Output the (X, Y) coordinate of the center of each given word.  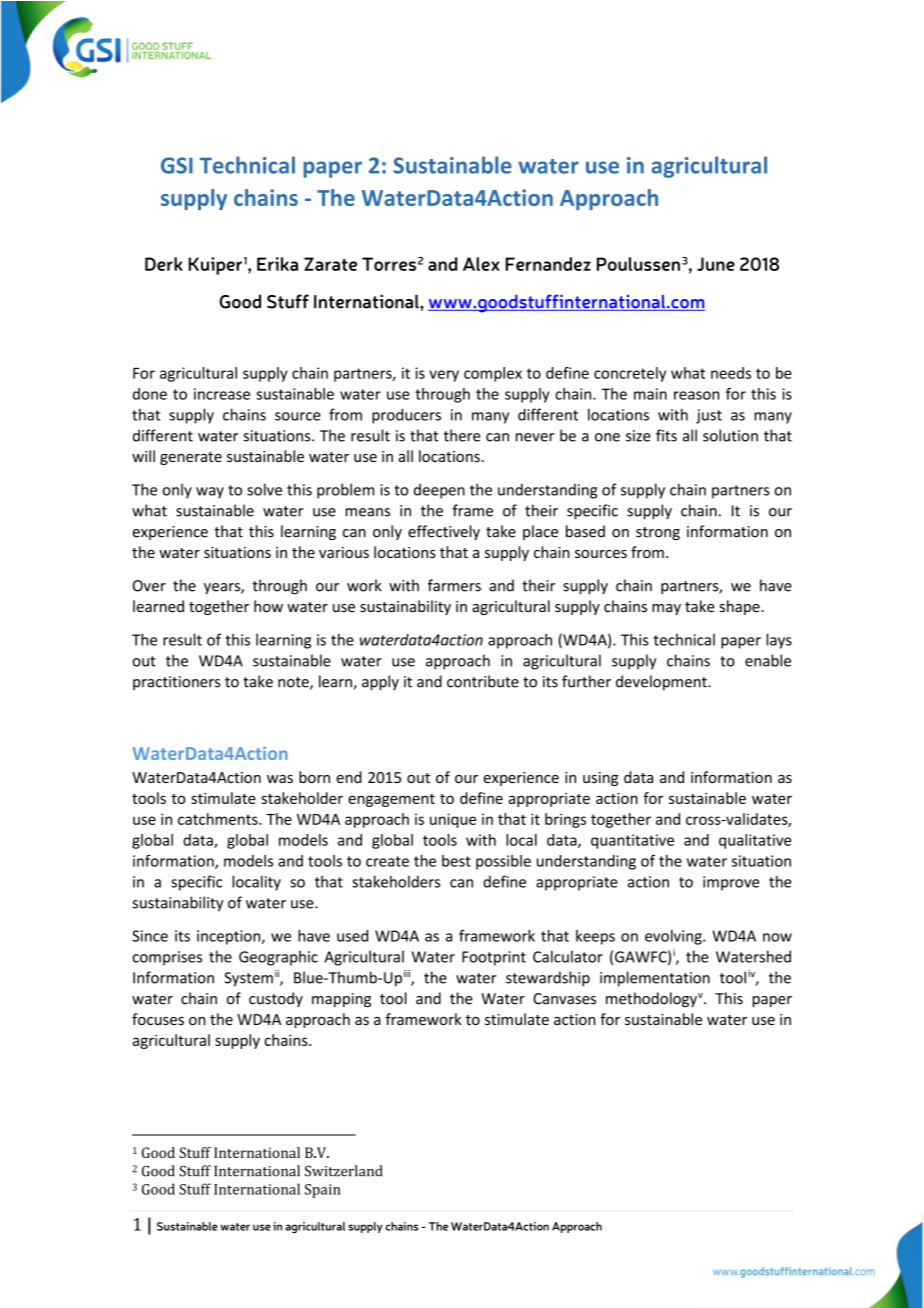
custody (276, 999)
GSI (177, 165)
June (716, 264)
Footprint (494, 958)
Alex (481, 264)
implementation (655, 979)
